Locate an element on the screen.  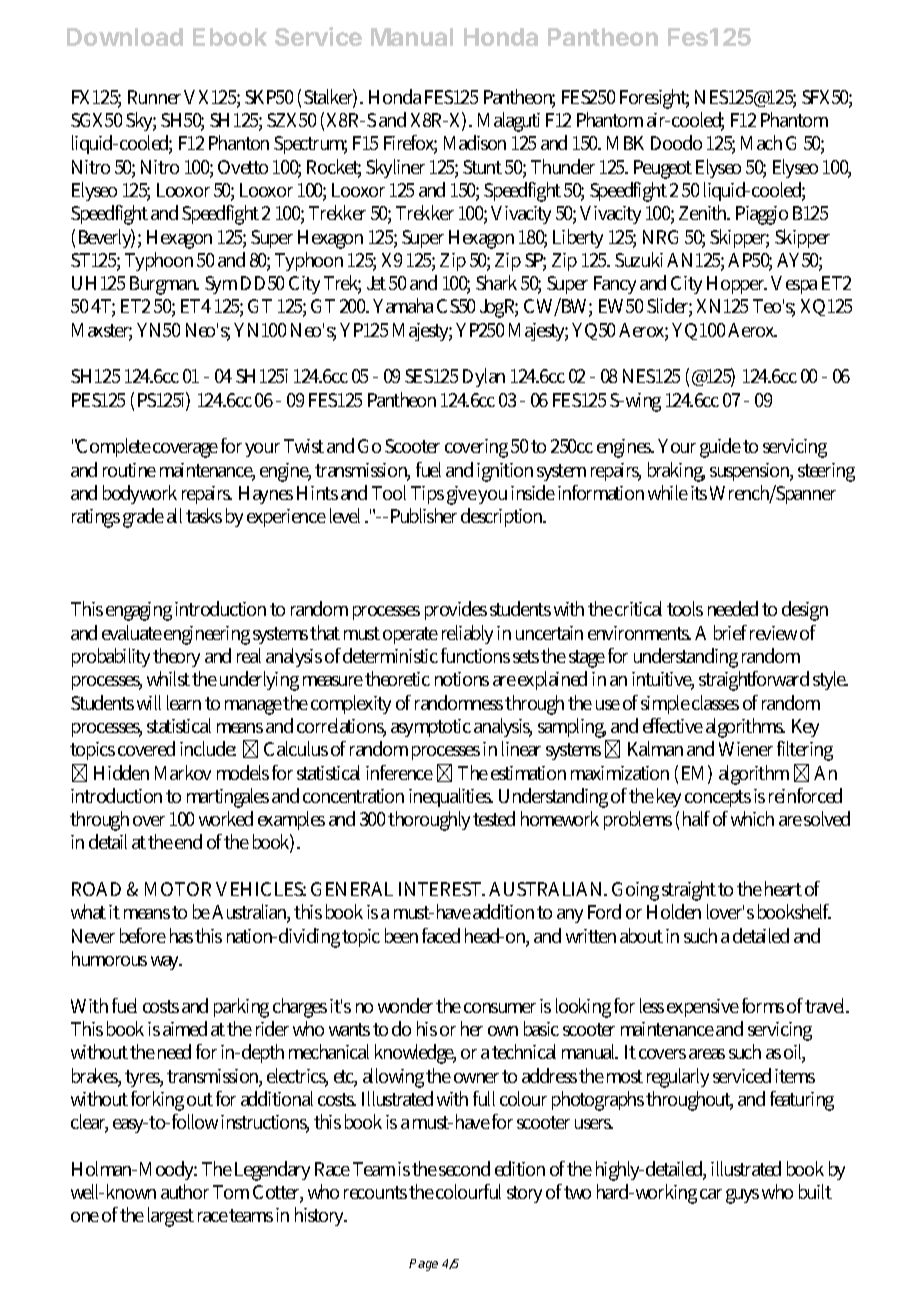
reliably is located at coordinates (467, 634).
